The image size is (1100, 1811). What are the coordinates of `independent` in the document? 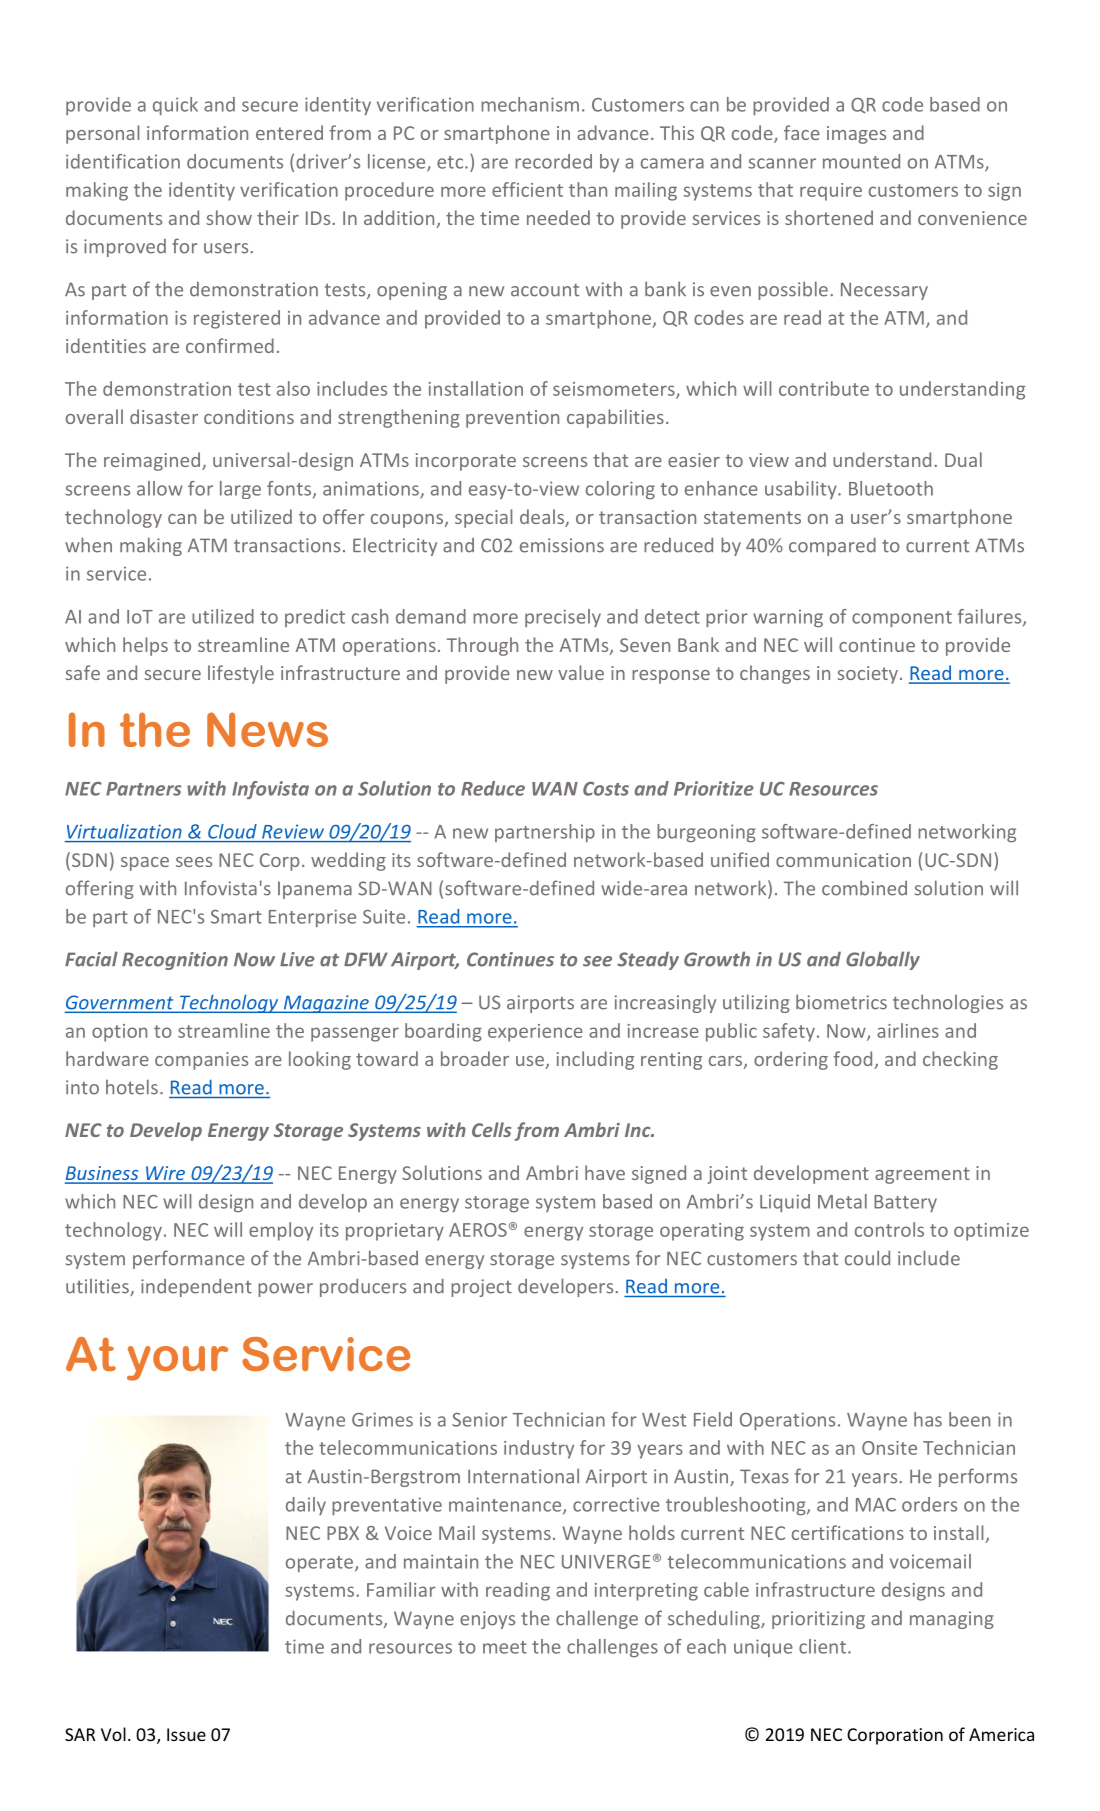 It's located at (196, 1287).
